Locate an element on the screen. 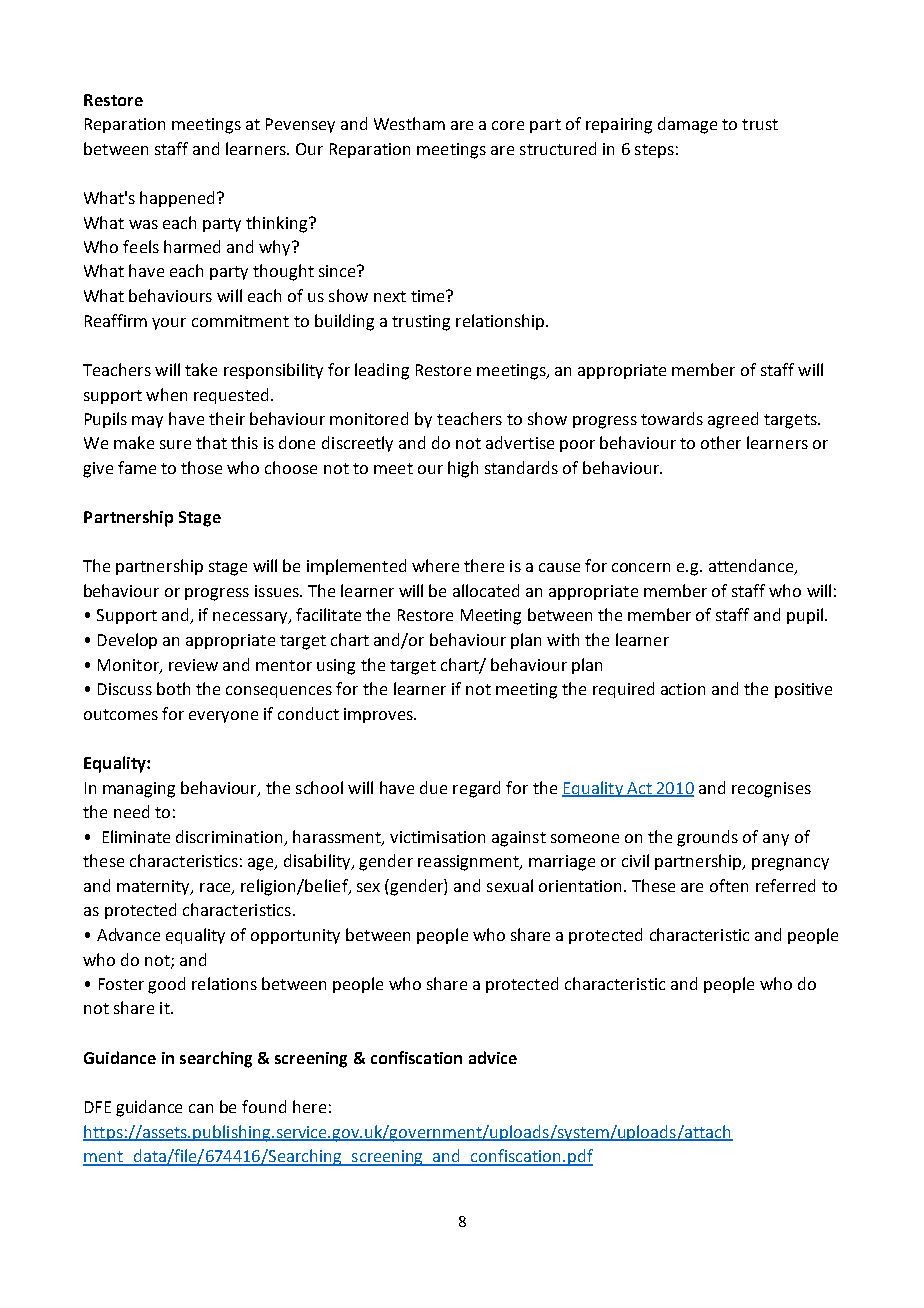  often is located at coordinates (729, 885).
